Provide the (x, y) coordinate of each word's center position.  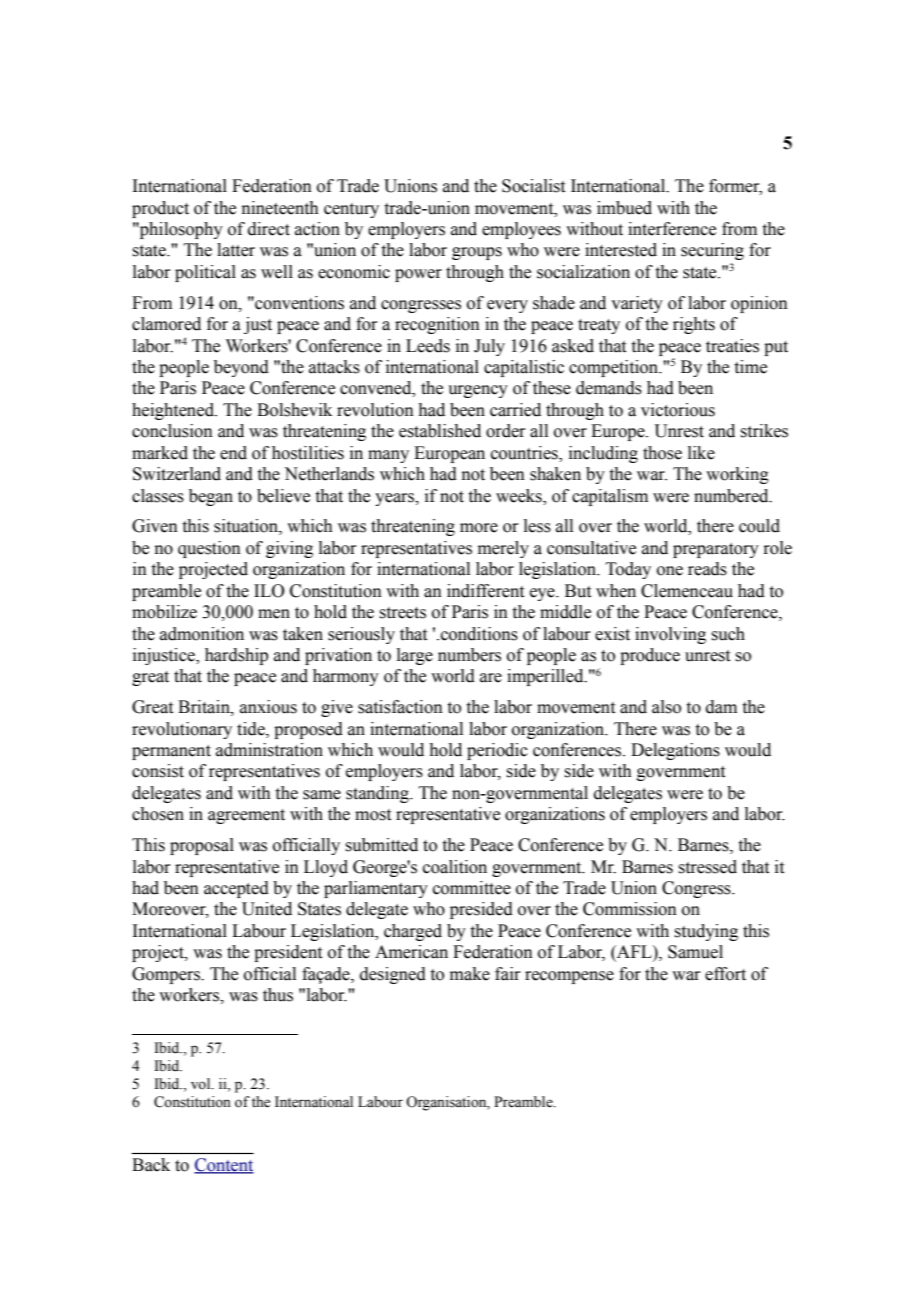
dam (721, 707)
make (470, 974)
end (233, 453)
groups (477, 253)
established (440, 431)
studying (706, 932)
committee (472, 888)
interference (672, 229)
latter (236, 250)
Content (224, 1166)
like (701, 453)
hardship (236, 656)
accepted (236, 889)
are (491, 678)
